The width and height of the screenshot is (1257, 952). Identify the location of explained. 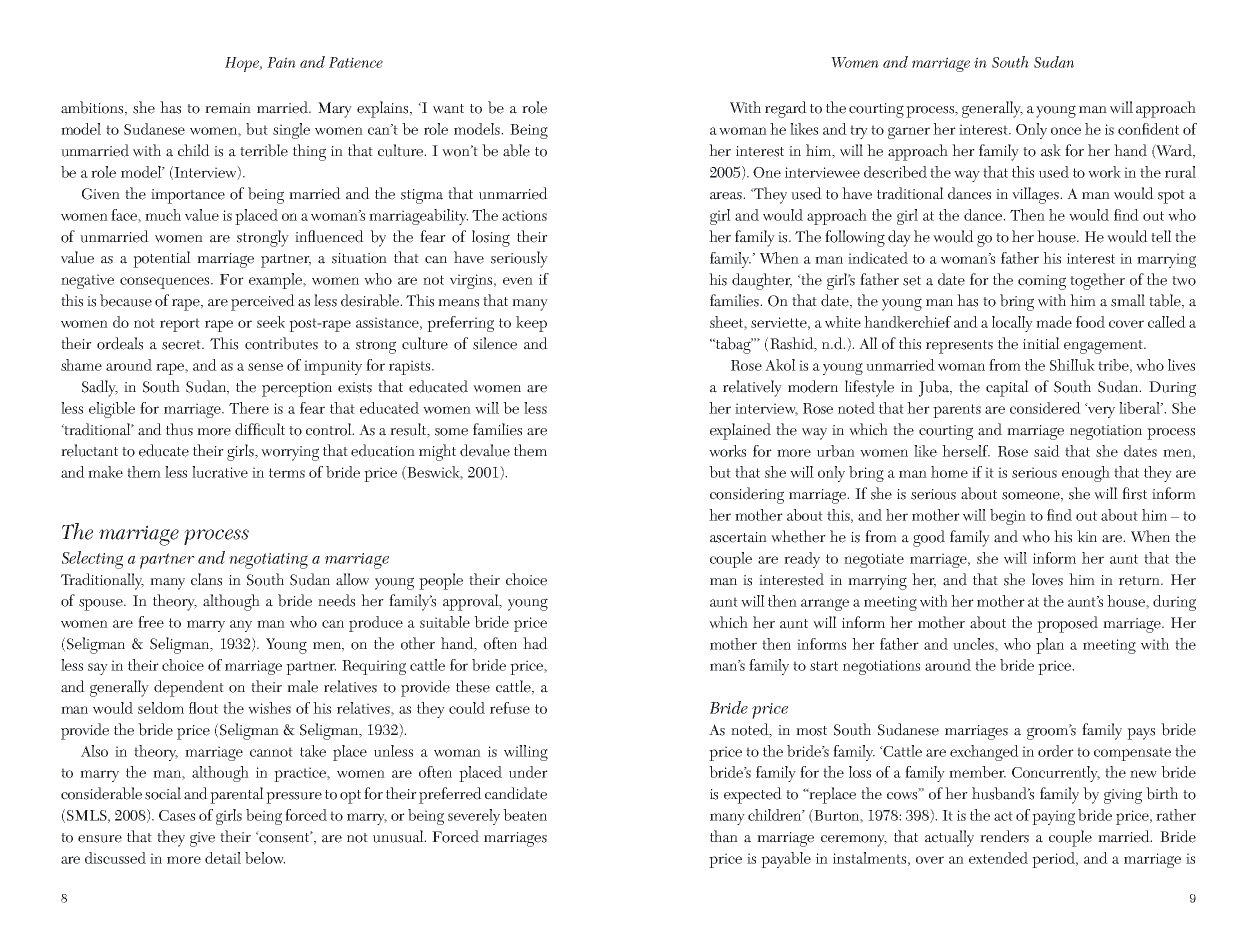
(740, 431).
